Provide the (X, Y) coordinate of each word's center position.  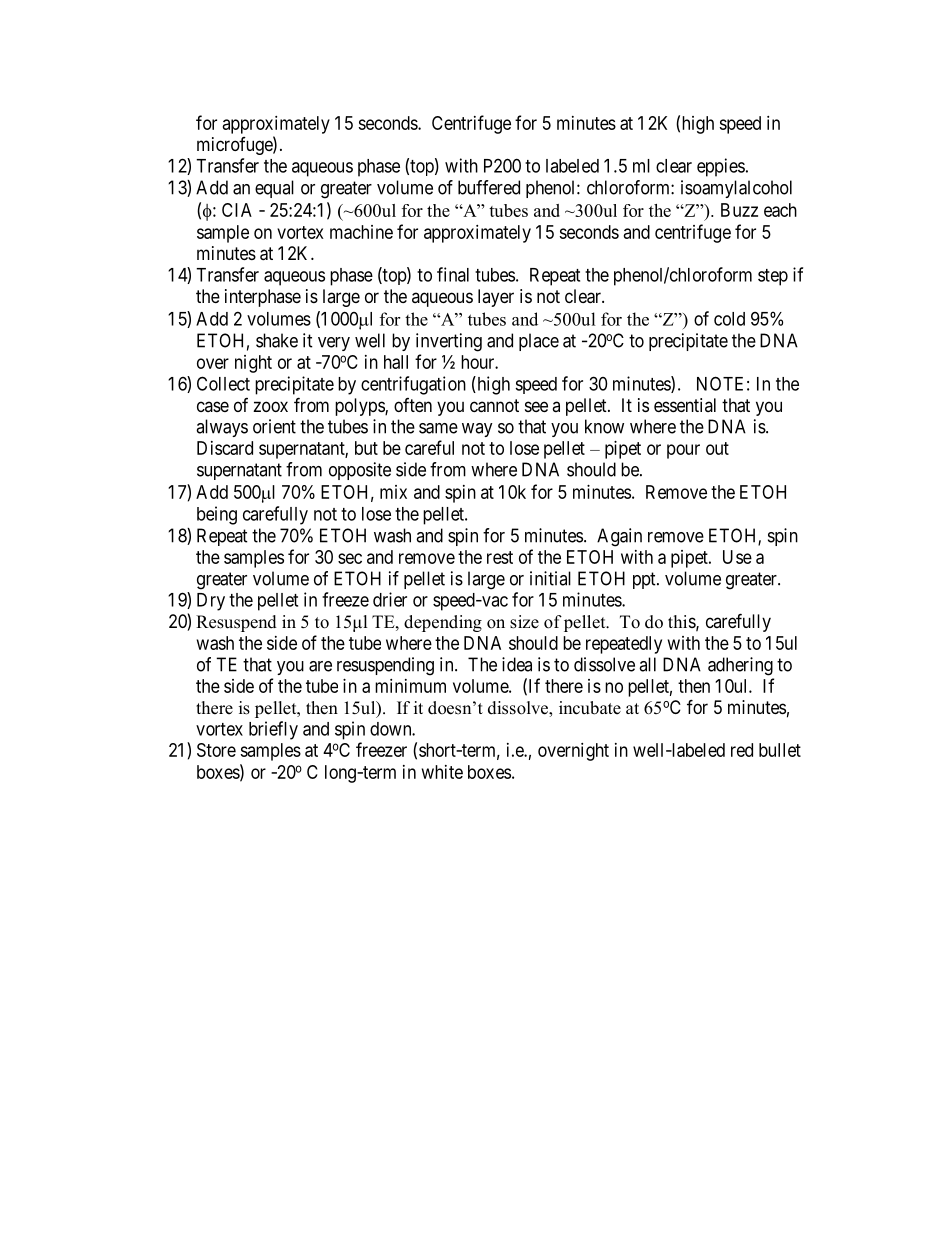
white (442, 772)
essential (685, 405)
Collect (223, 383)
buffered (489, 187)
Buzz (739, 210)
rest (500, 557)
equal (274, 189)
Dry (211, 602)
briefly (273, 730)
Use (737, 557)
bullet (780, 750)
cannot (494, 406)
